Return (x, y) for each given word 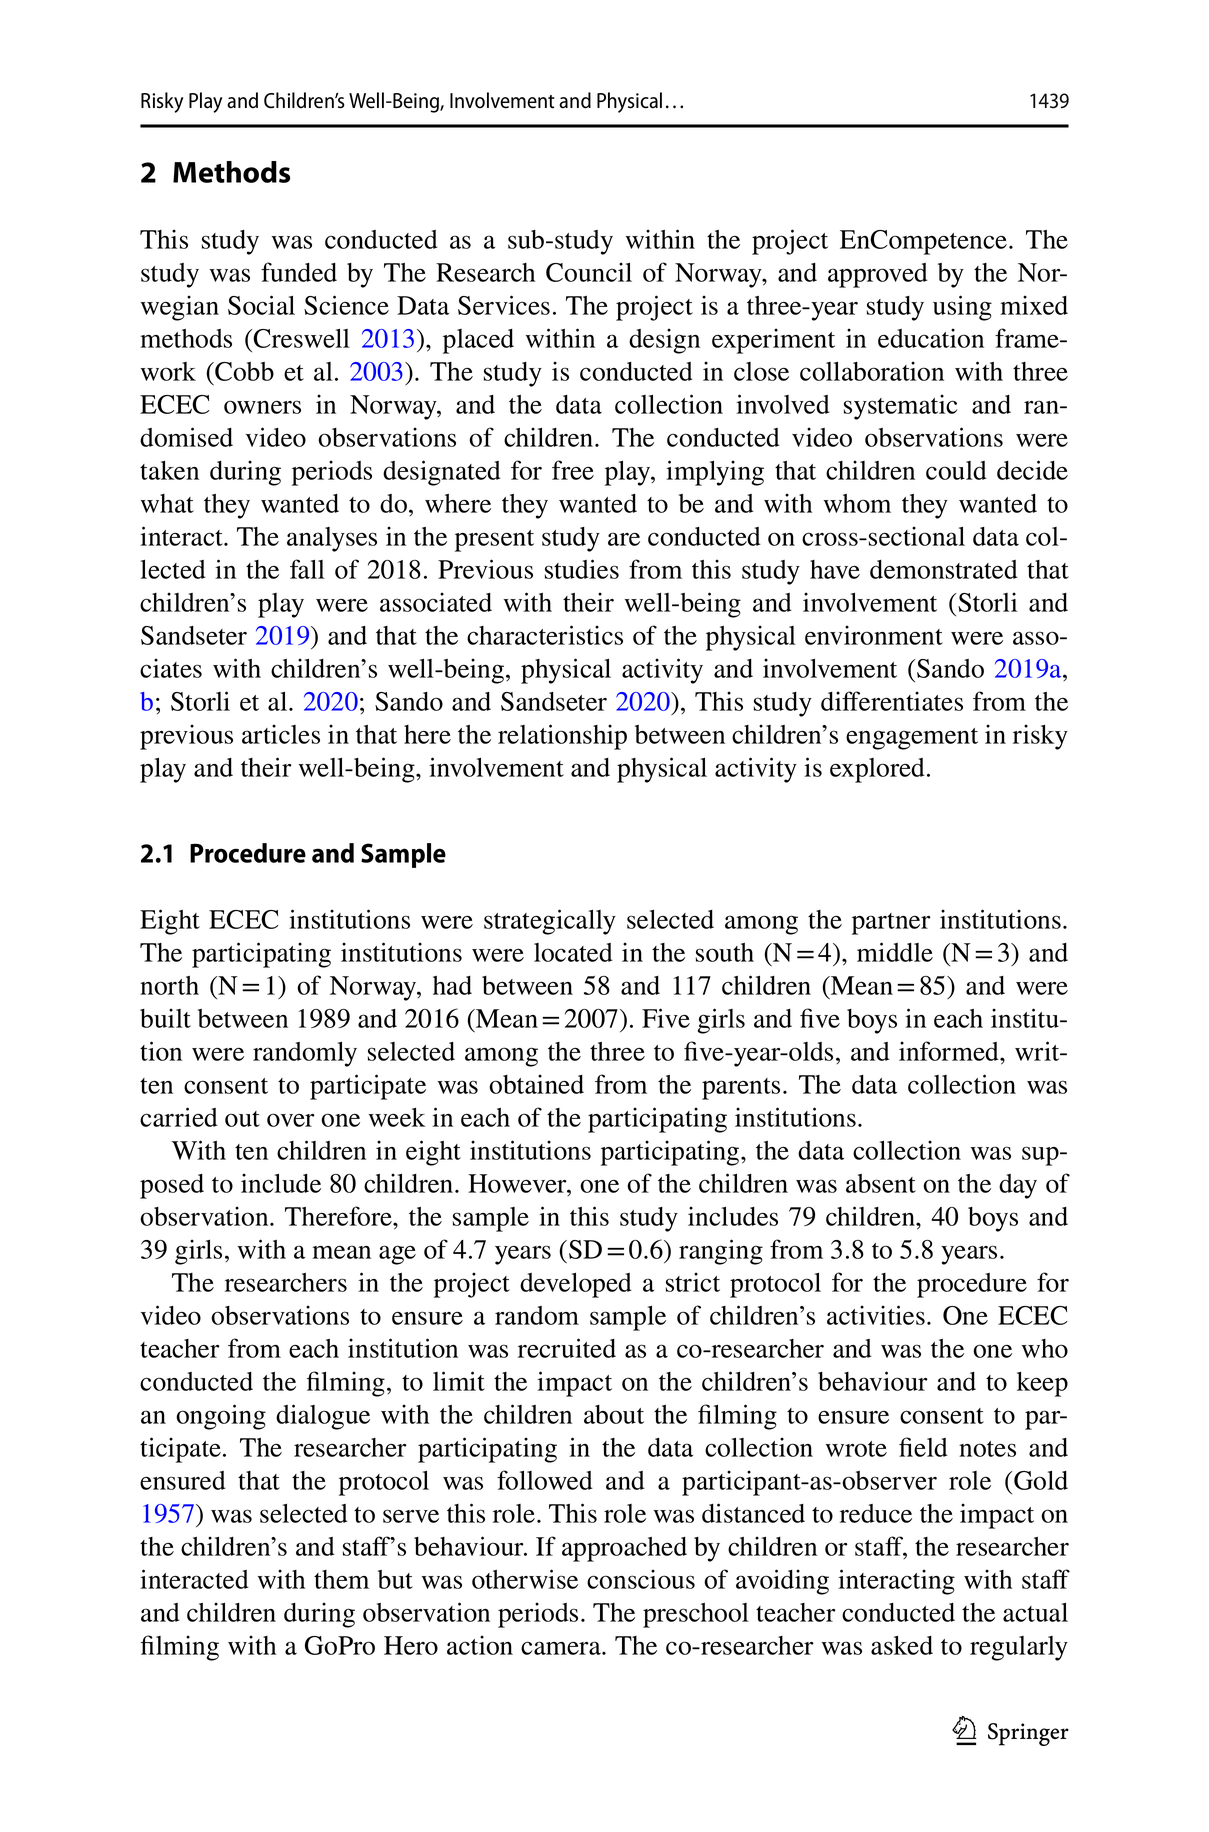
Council (589, 272)
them (341, 1579)
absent (881, 1183)
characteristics (545, 635)
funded (299, 272)
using (962, 308)
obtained (536, 1084)
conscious (641, 1579)
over (291, 1120)
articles (281, 734)
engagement (912, 739)
